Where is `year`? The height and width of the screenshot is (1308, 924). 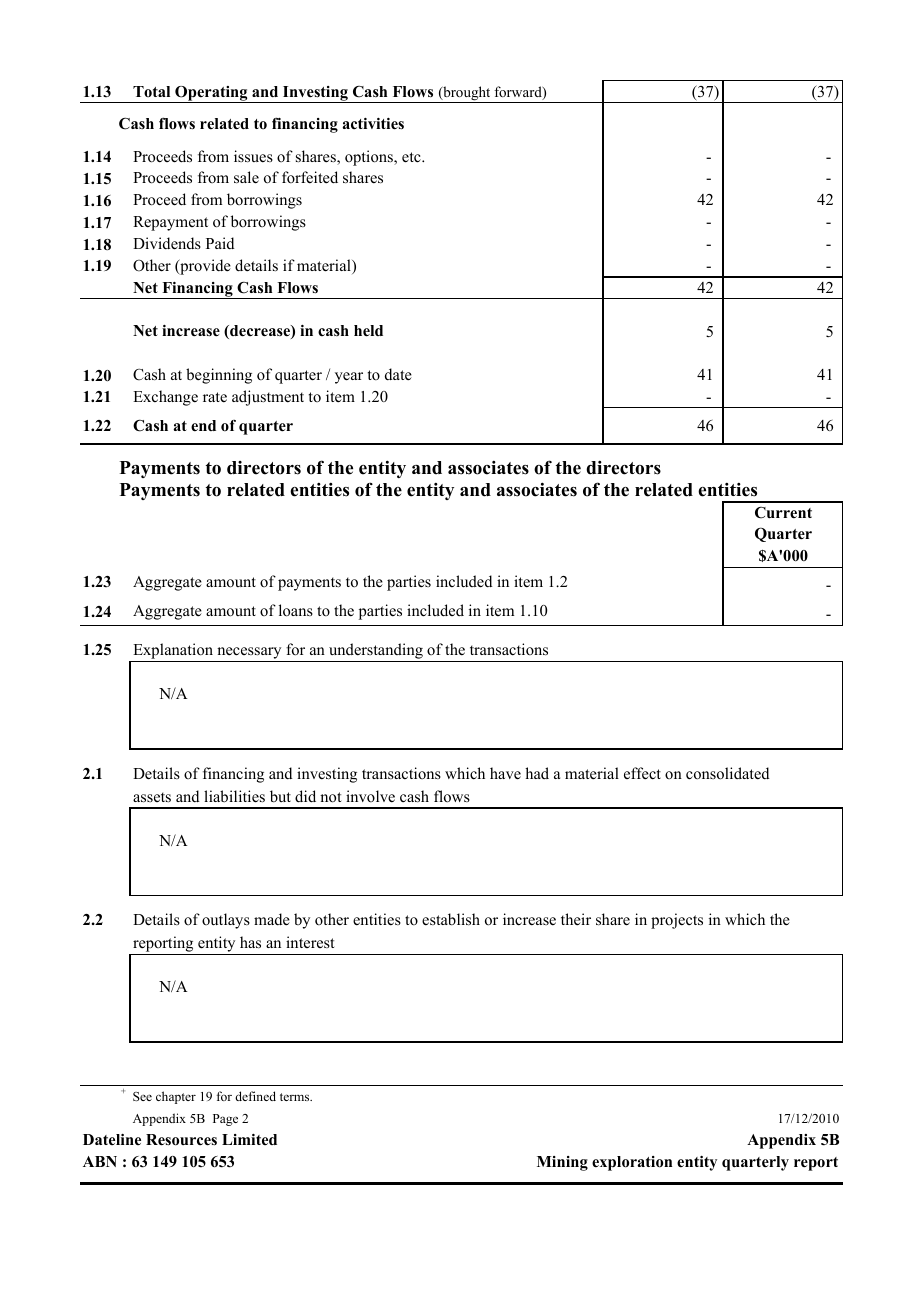
year is located at coordinates (349, 378).
